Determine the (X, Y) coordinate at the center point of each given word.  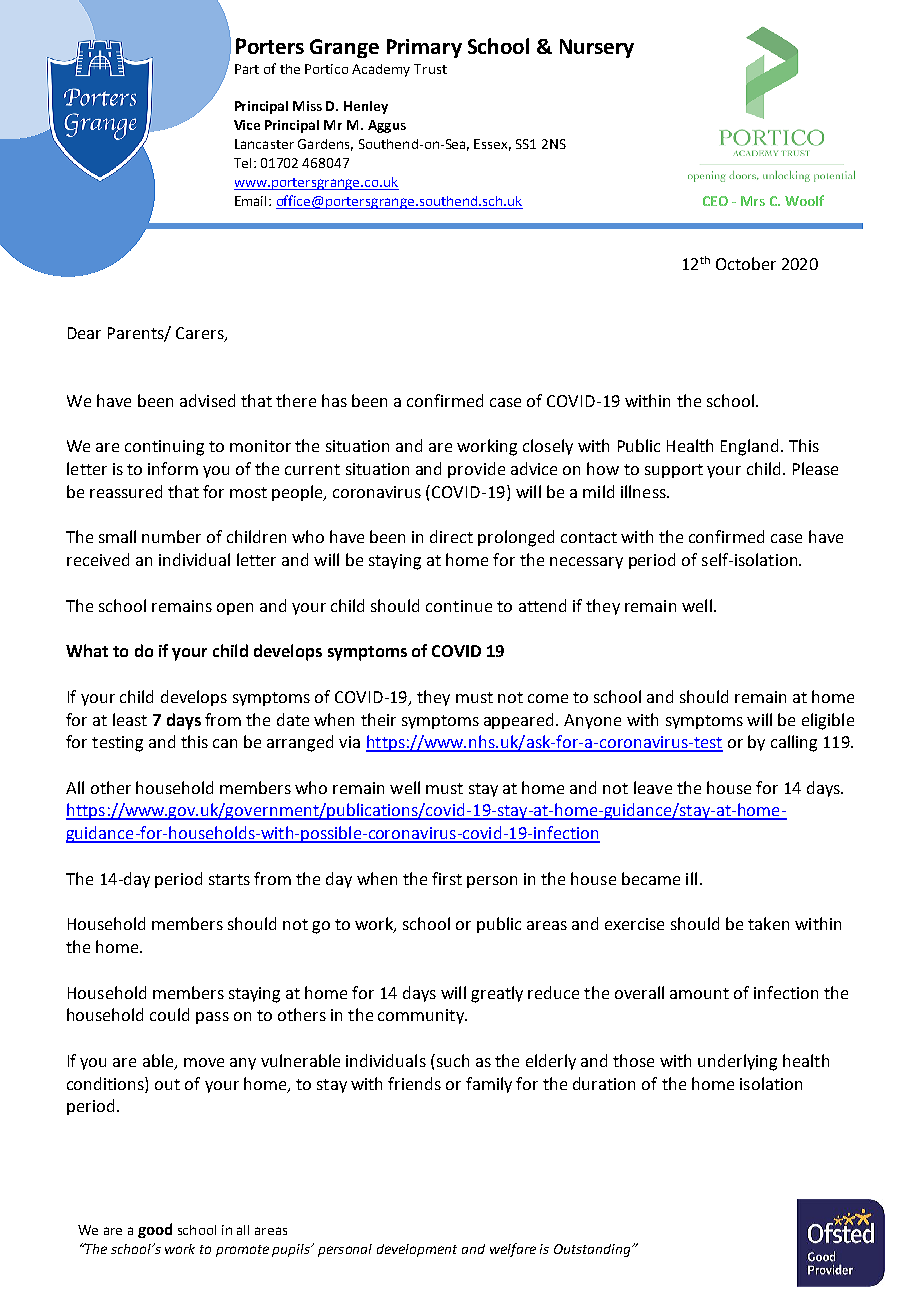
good (155, 1230)
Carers (201, 334)
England (749, 447)
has (334, 400)
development (417, 1250)
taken (768, 923)
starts (229, 879)
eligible (828, 721)
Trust (430, 69)
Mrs (753, 201)
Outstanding (593, 1250)
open (235, 609)
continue (459, 606)
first (447, 878)
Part (247, 69)
